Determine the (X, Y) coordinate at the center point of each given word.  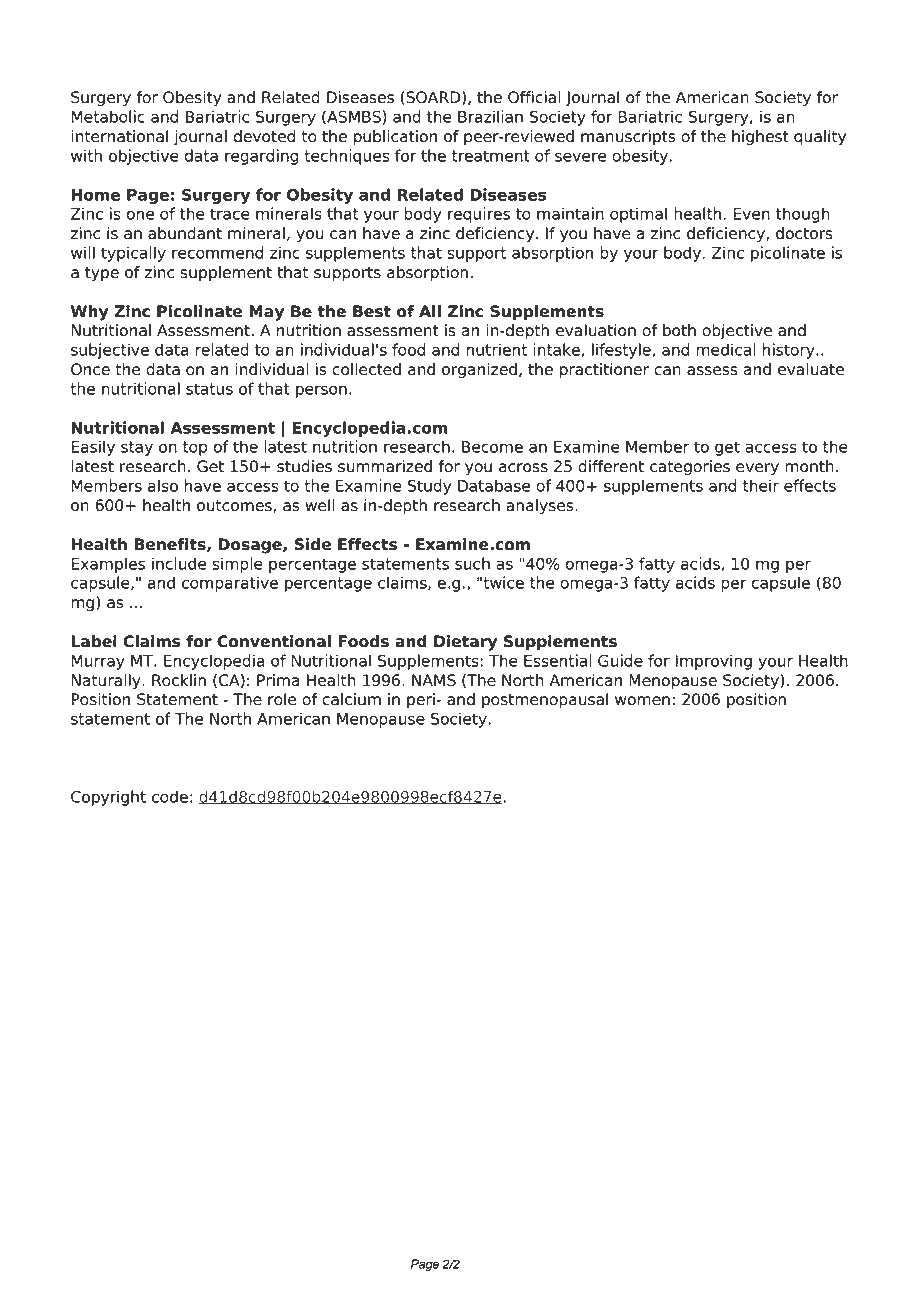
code (170, 796)
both (679, 330)
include (179, 563)
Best (372, 311)
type (102, 274)
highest (760, 138)
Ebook (209, 35)
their (761, 485)
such (472, 563)
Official (534, 97)
